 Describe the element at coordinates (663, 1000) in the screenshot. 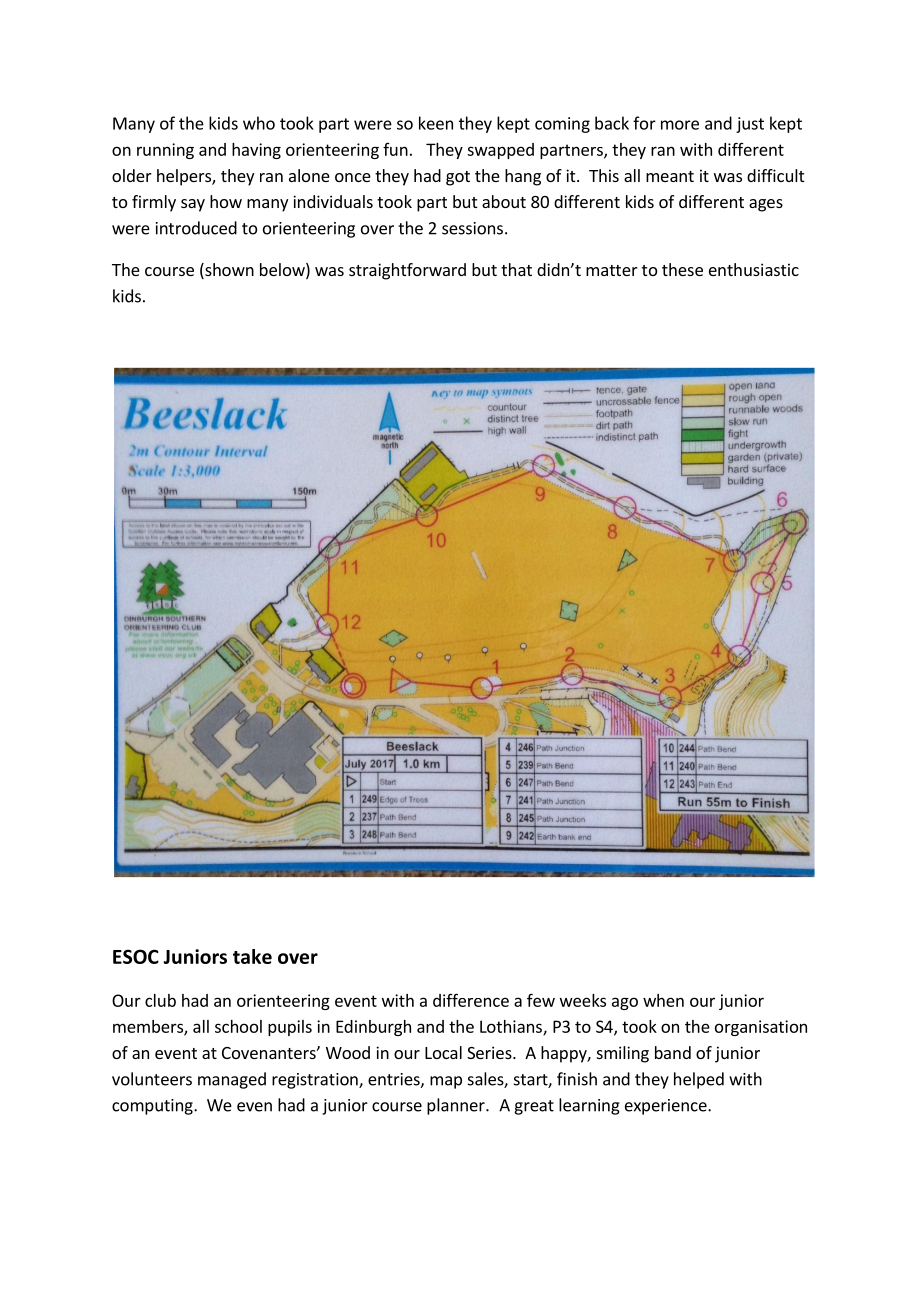

I see `when` at that location.
